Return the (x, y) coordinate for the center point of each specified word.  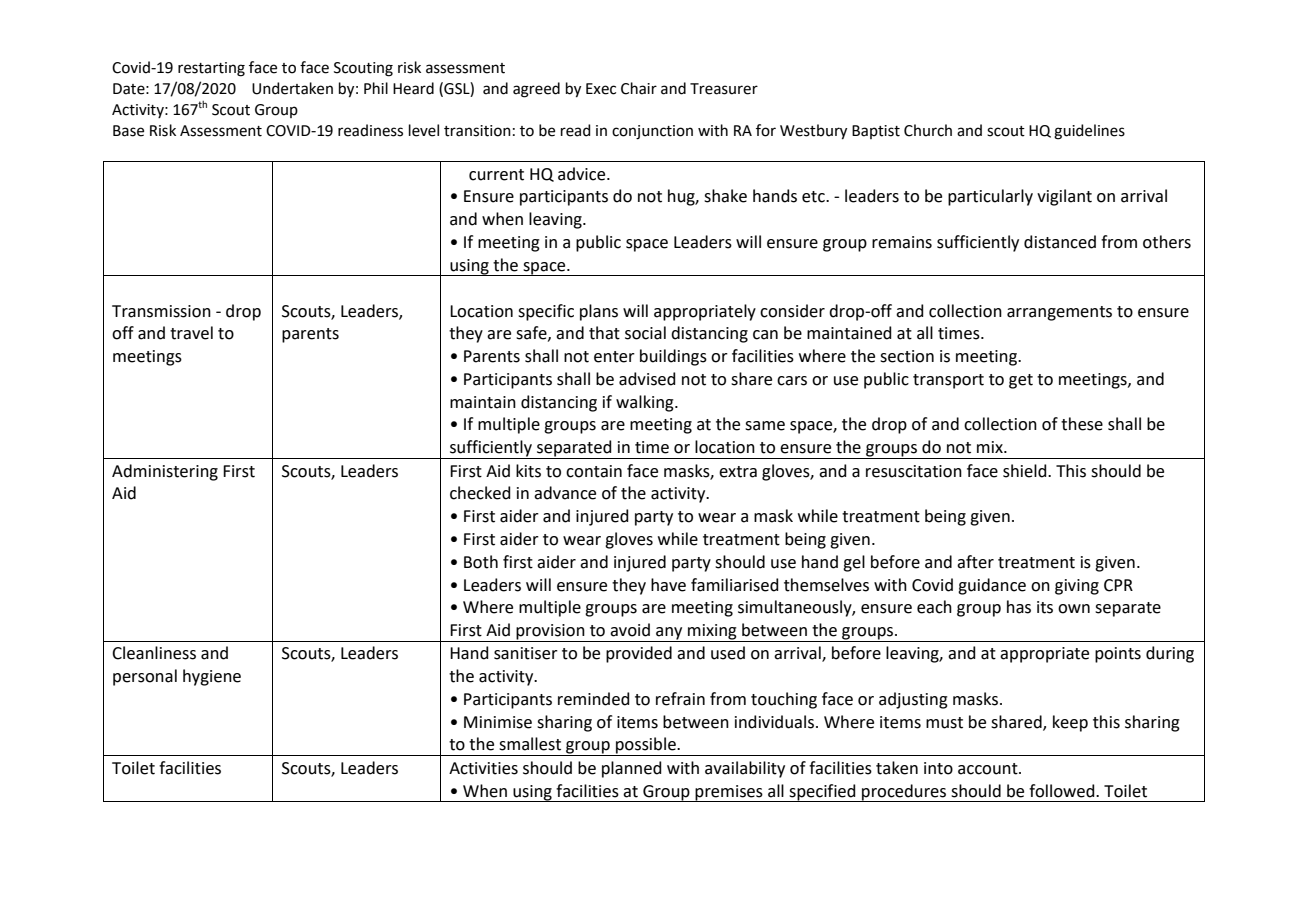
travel (191, 333)
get (1021, 381)
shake (725, 196)
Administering (165, 472)
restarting (211, 69)
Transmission (161, 311)
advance (565, 493)
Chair (639, 88)
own (1074, 609)
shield (1026, 471)
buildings (673, 357)
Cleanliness (154, 653)
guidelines (1089, 132)
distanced (1060, 242)
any (669, 634)
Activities (483, 768)
